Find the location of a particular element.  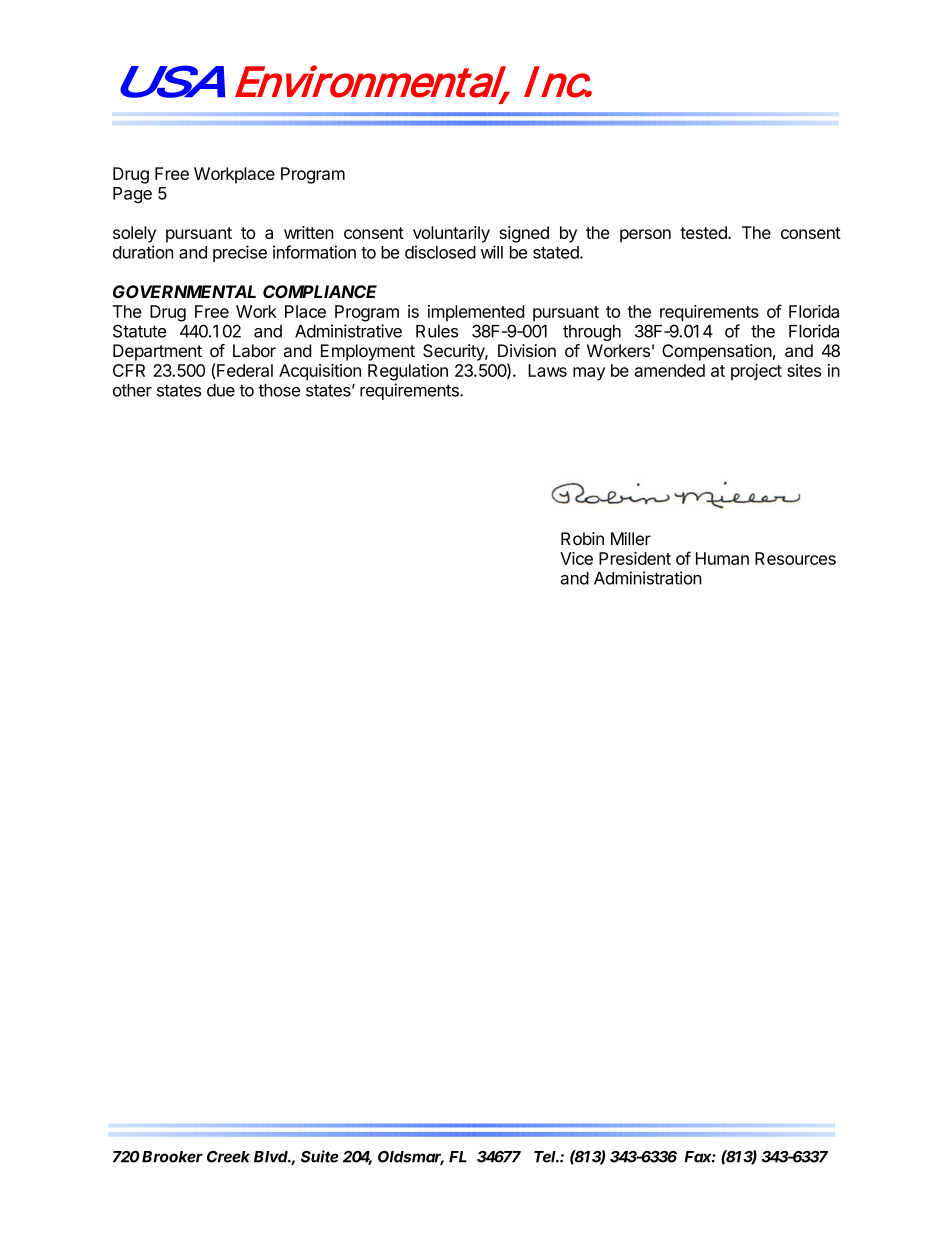

Administration is located at coordinates (648, 578).
